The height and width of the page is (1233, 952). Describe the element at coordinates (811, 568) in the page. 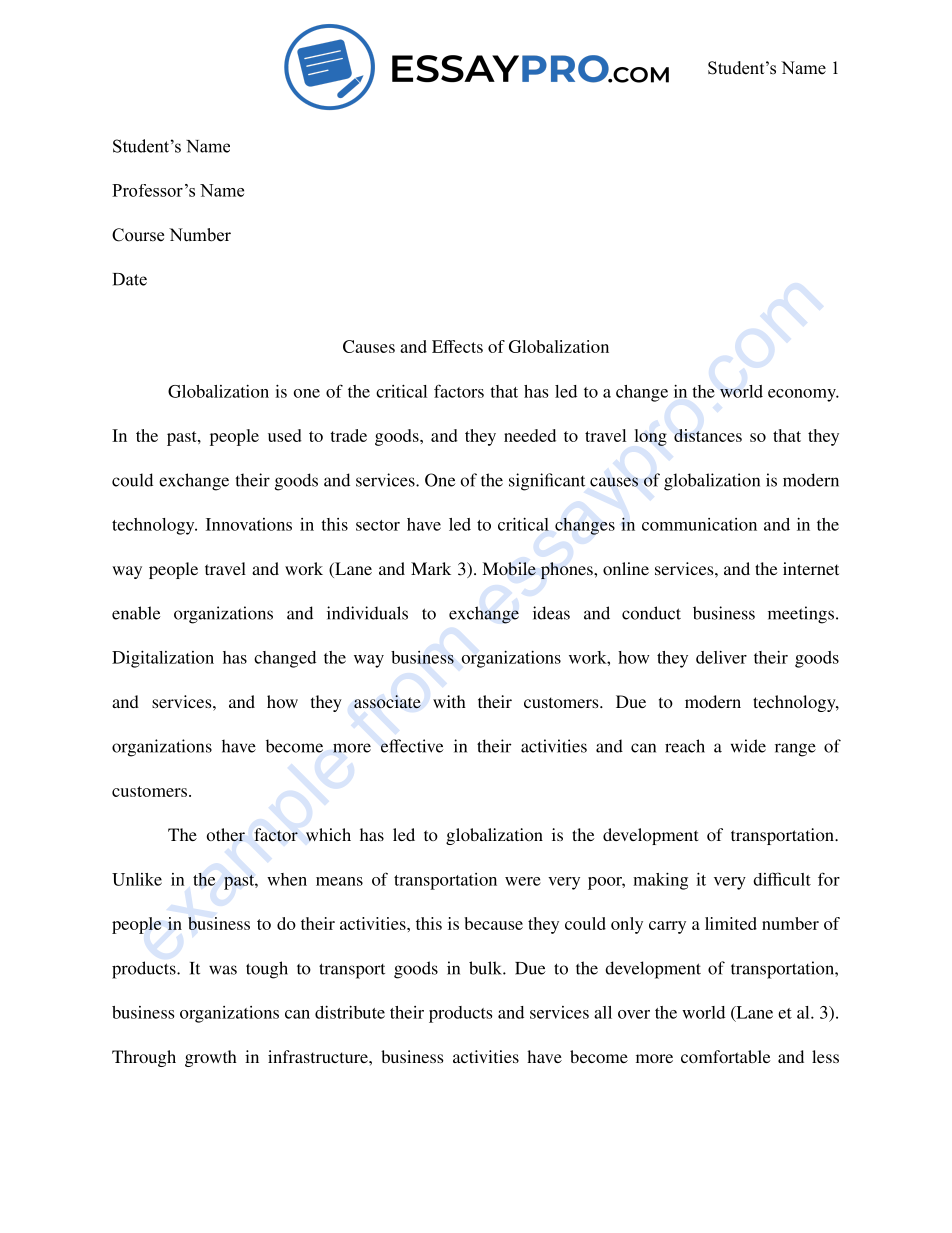

I see `internet` at that location.
